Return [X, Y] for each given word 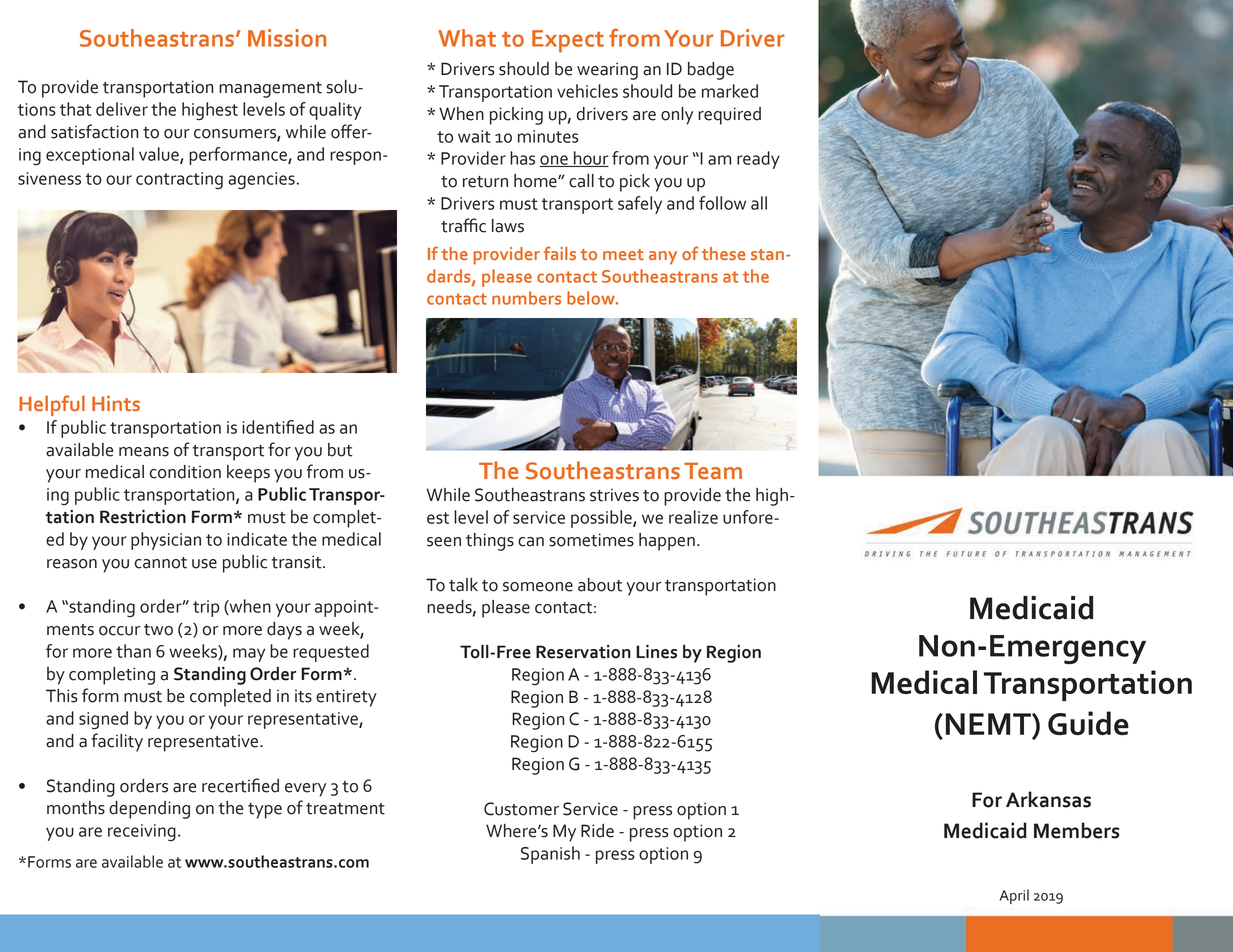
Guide [1088, 723]
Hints [116, 403]
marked [730, 91]
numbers [526, 298]
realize [693, 517]
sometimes [591, 540]
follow [722, 203]
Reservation [583, 652]
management [270, 90]
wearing [607, 71]
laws [508, 226]
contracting [179, 181]
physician [166, 541]
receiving [142, 833]
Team [713, 471]
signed [103, 720]
